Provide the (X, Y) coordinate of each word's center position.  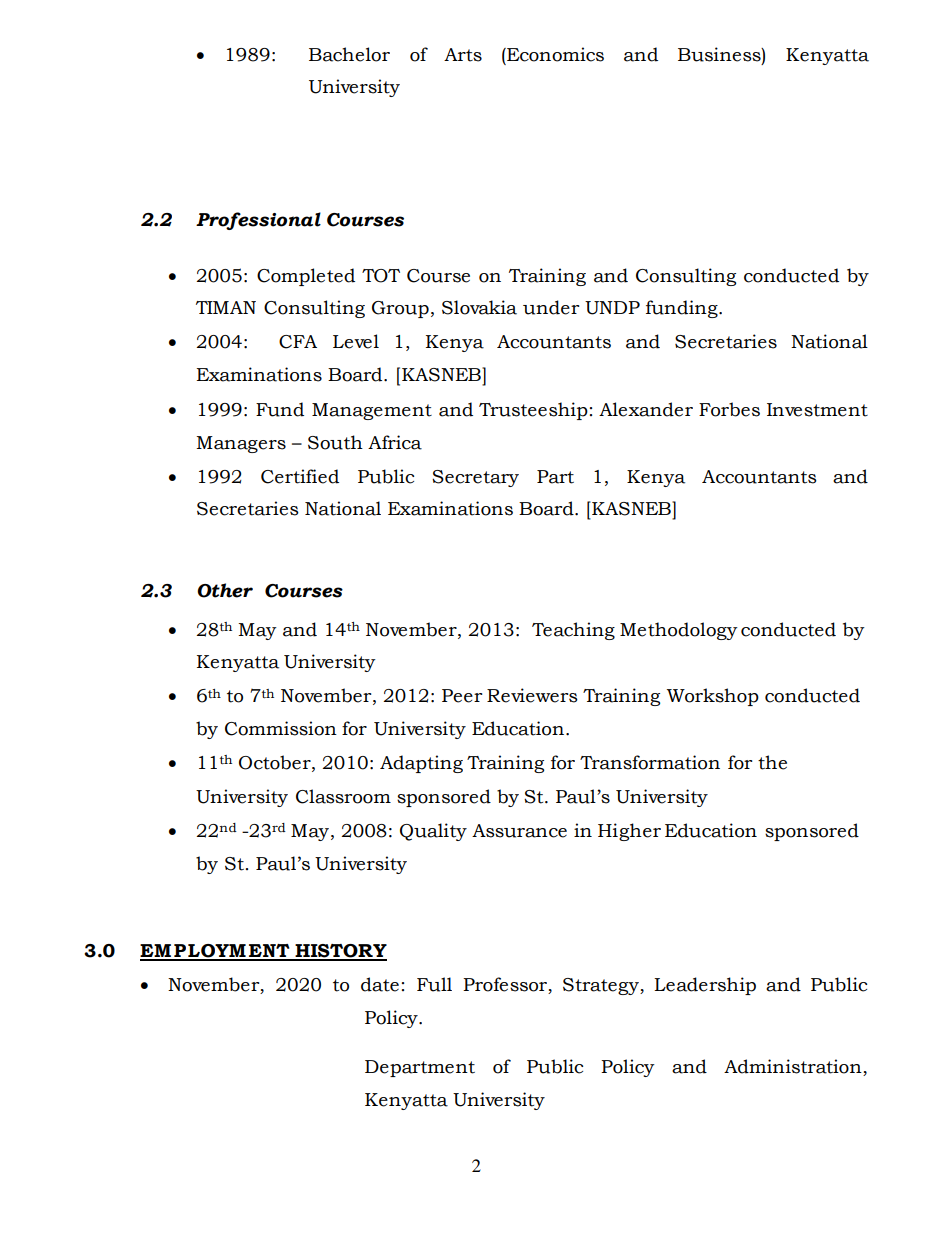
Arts (463, 55)
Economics (554, 54)
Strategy (602, 986)
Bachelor (349, 54)
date (380, 984)
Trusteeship (533, 411)
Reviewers (532, 695)
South (335, 442)
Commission (281, 728)
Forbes (729, 409)
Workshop (713, 697)
